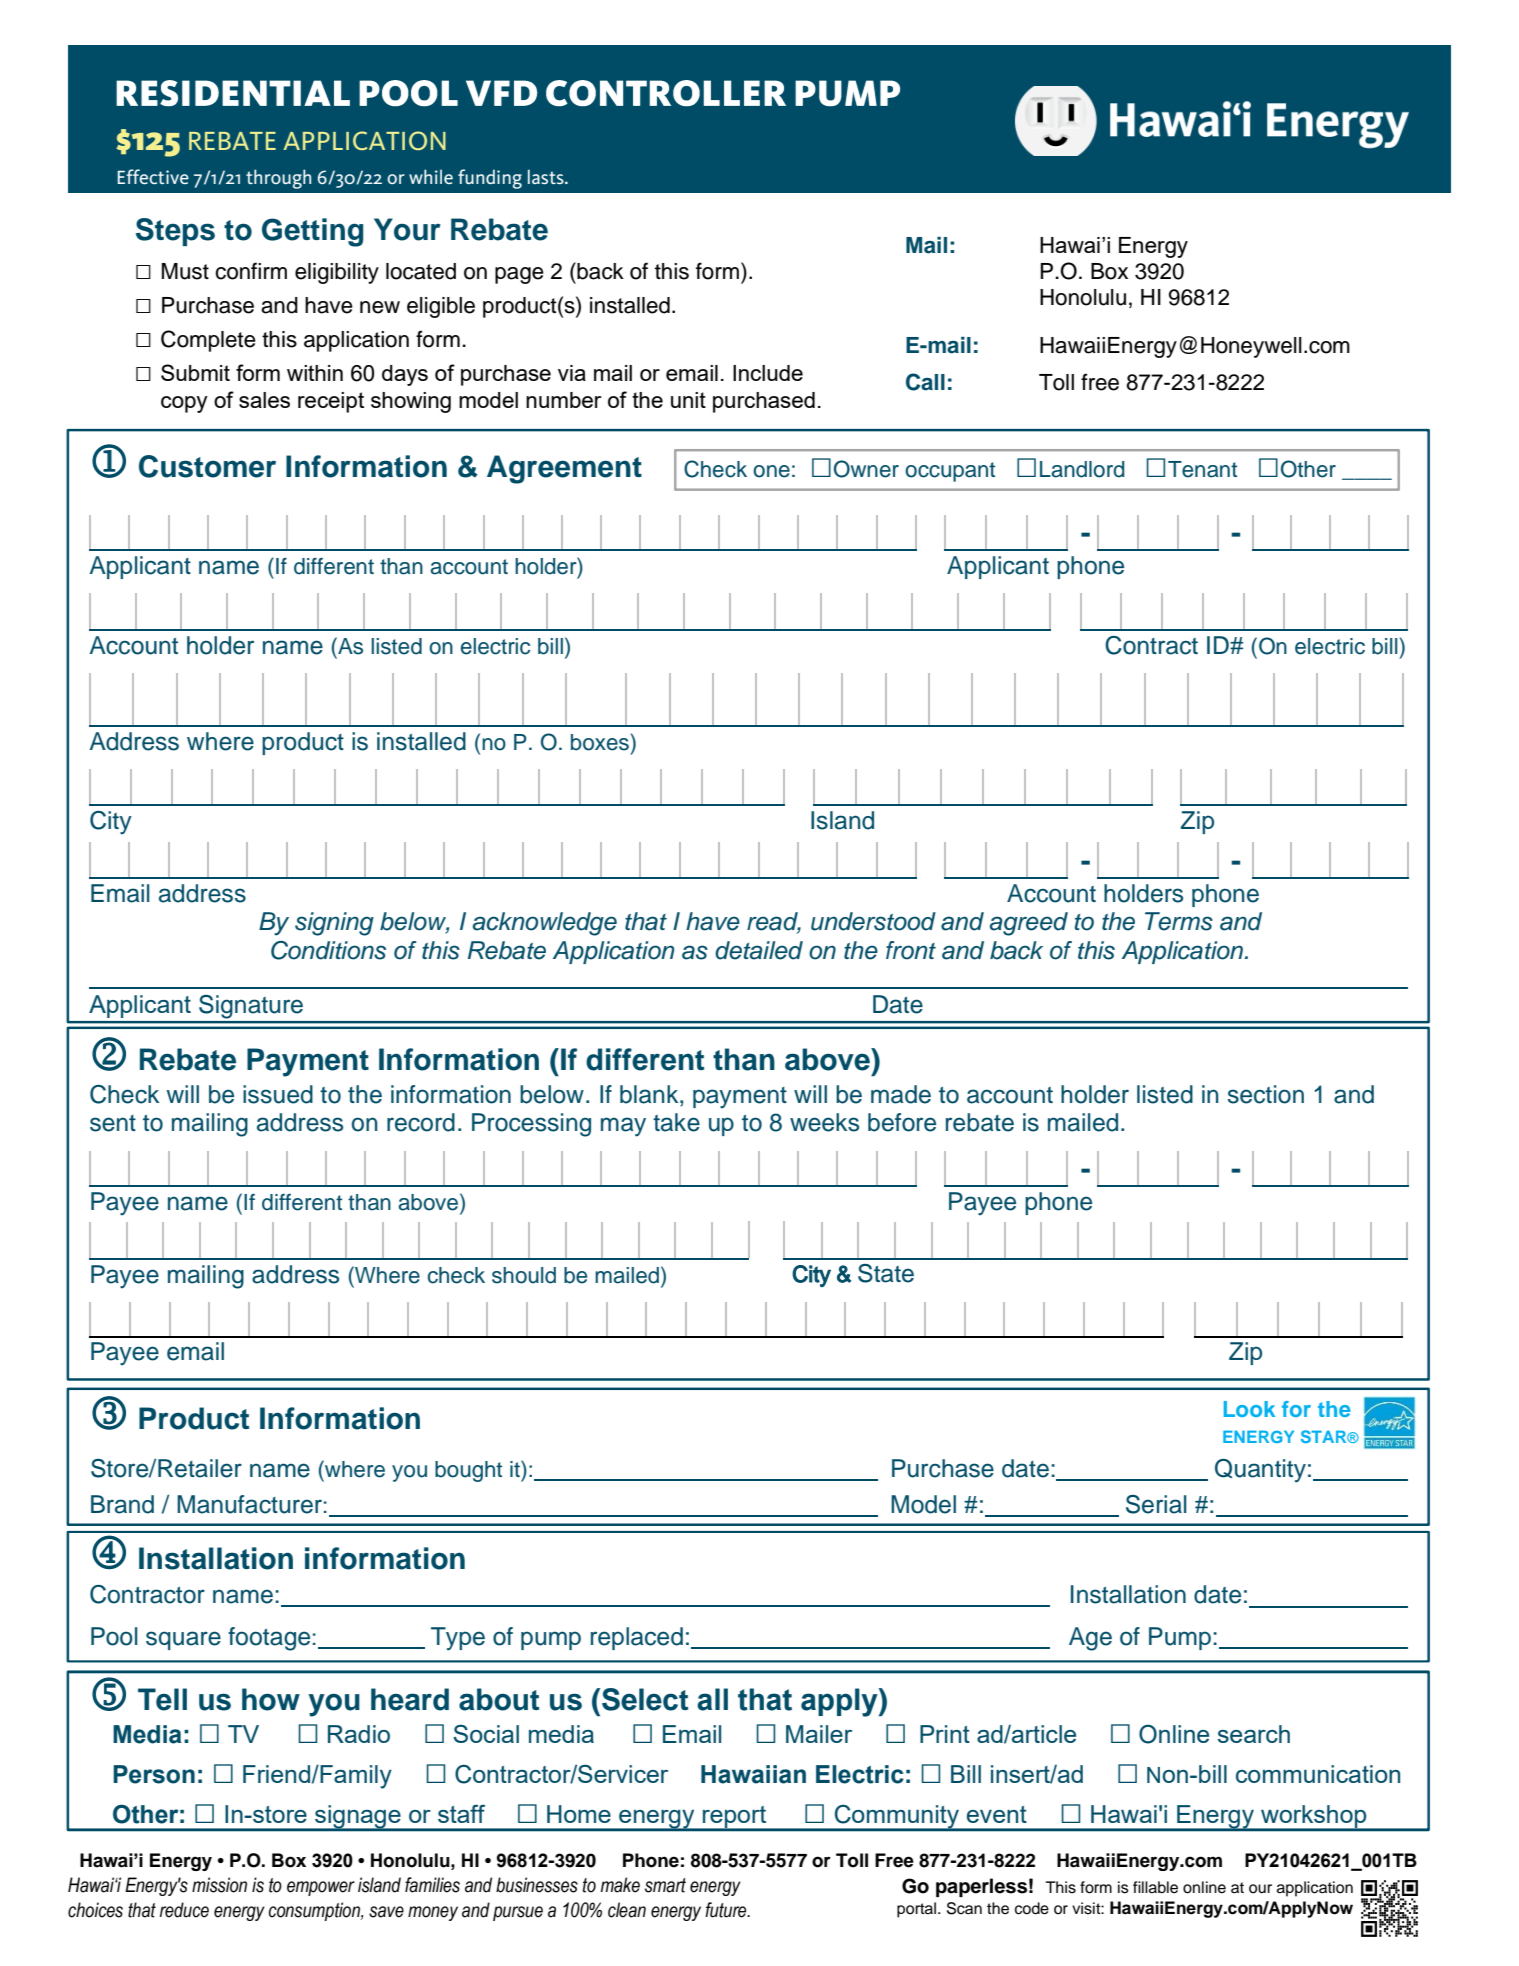 This page has width=1519, height=1966. What do you see at coordinates (122, 1504) in the page?
I see `Brand` at bounding box center [122, 1504].
